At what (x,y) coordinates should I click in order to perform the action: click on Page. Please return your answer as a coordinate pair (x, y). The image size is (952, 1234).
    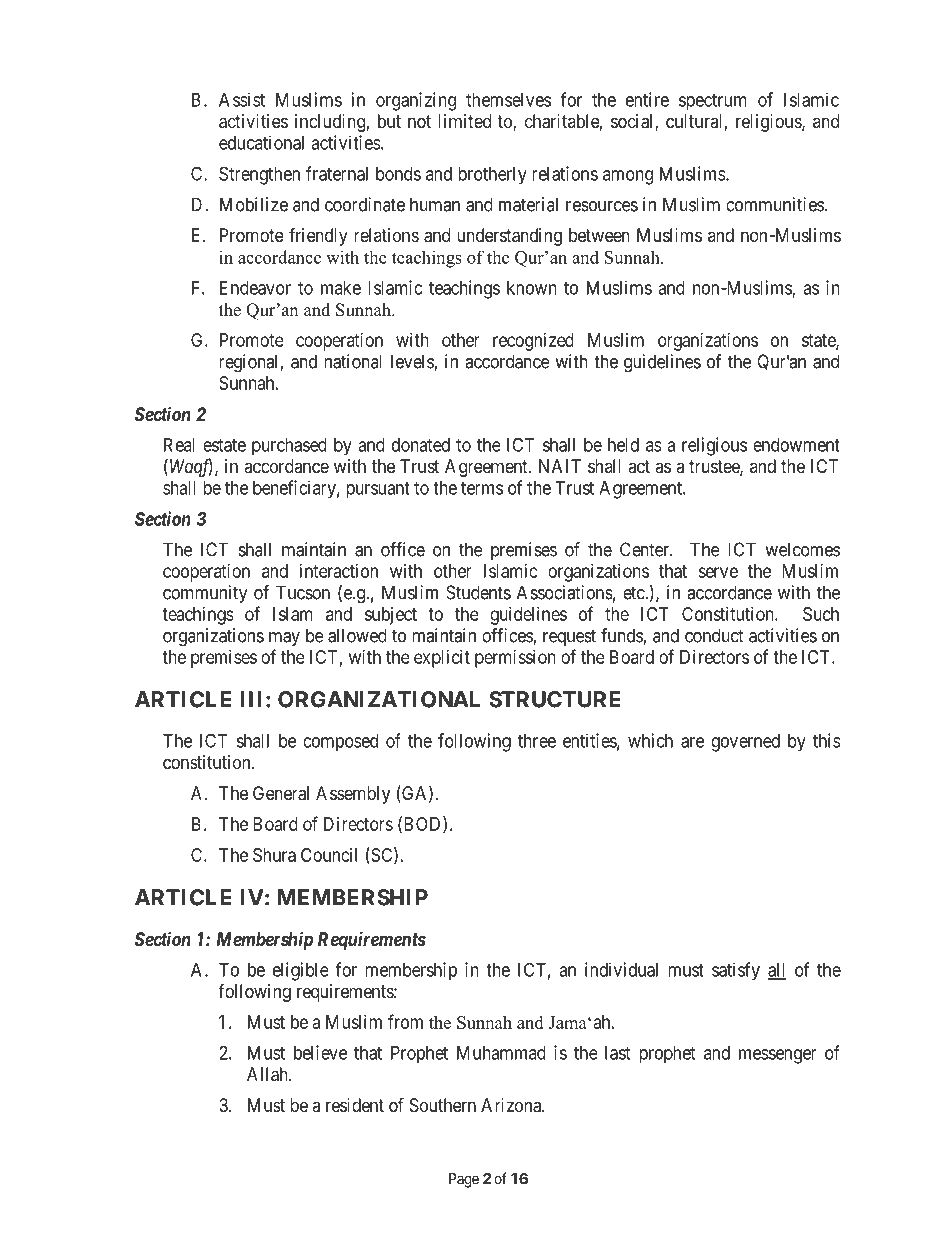
    Looking at the image, I should click on (464, 1180).
